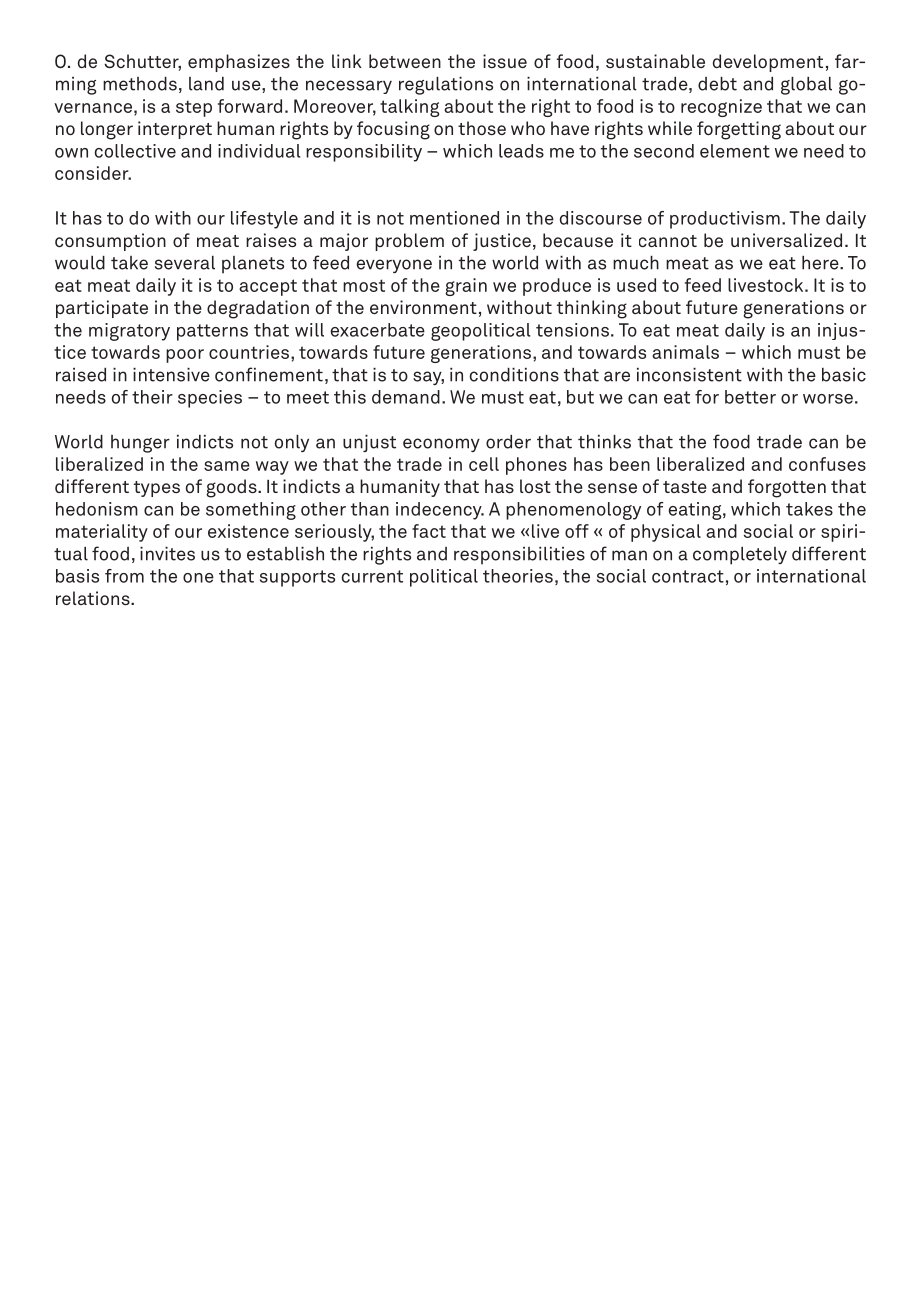 This page has height=1308, width=924. Describe the element at coordinates (129, 332) in the page. I see `migratory` at that location.
